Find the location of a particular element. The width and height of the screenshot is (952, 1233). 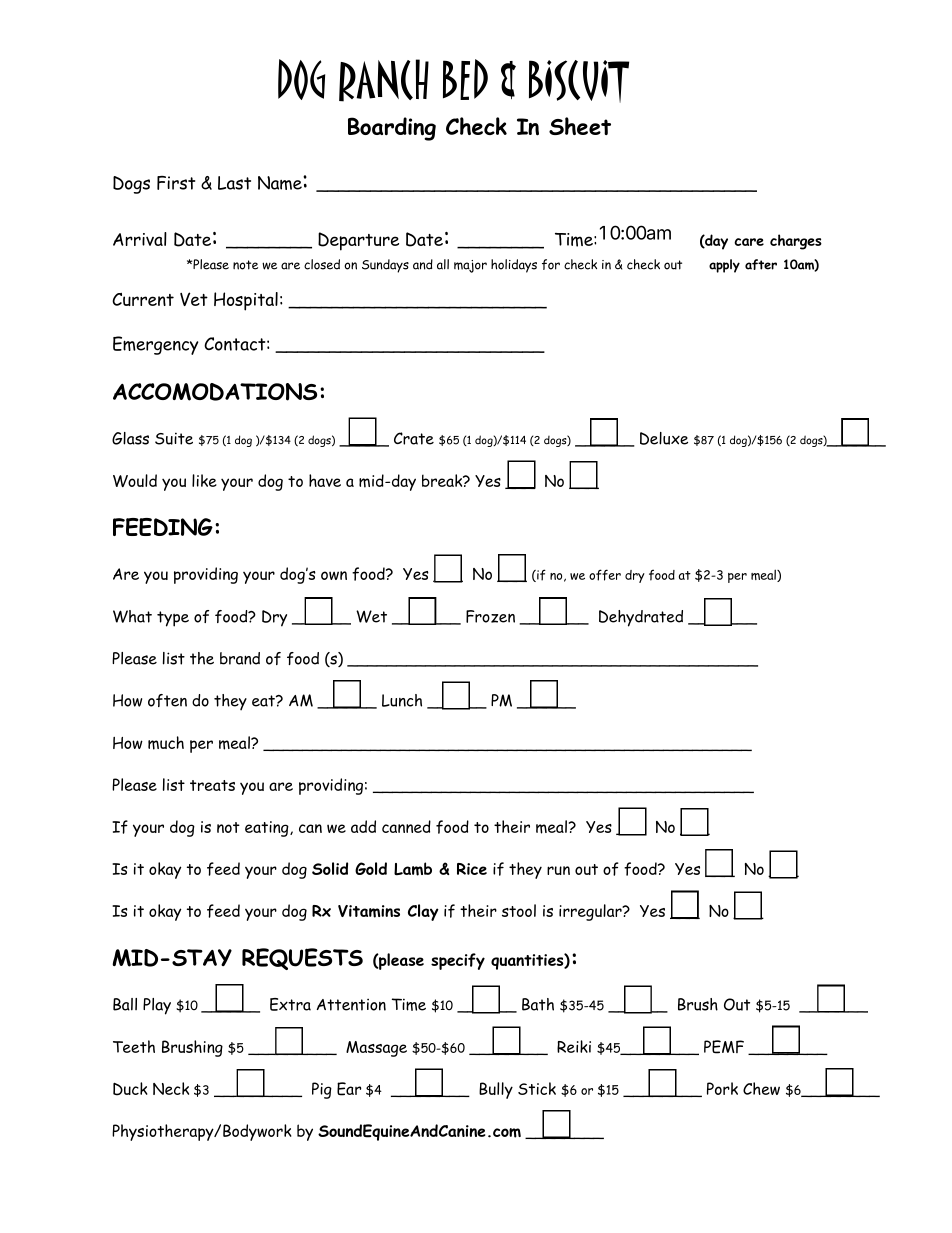

Neck is located at coordinates (171, 1088).
